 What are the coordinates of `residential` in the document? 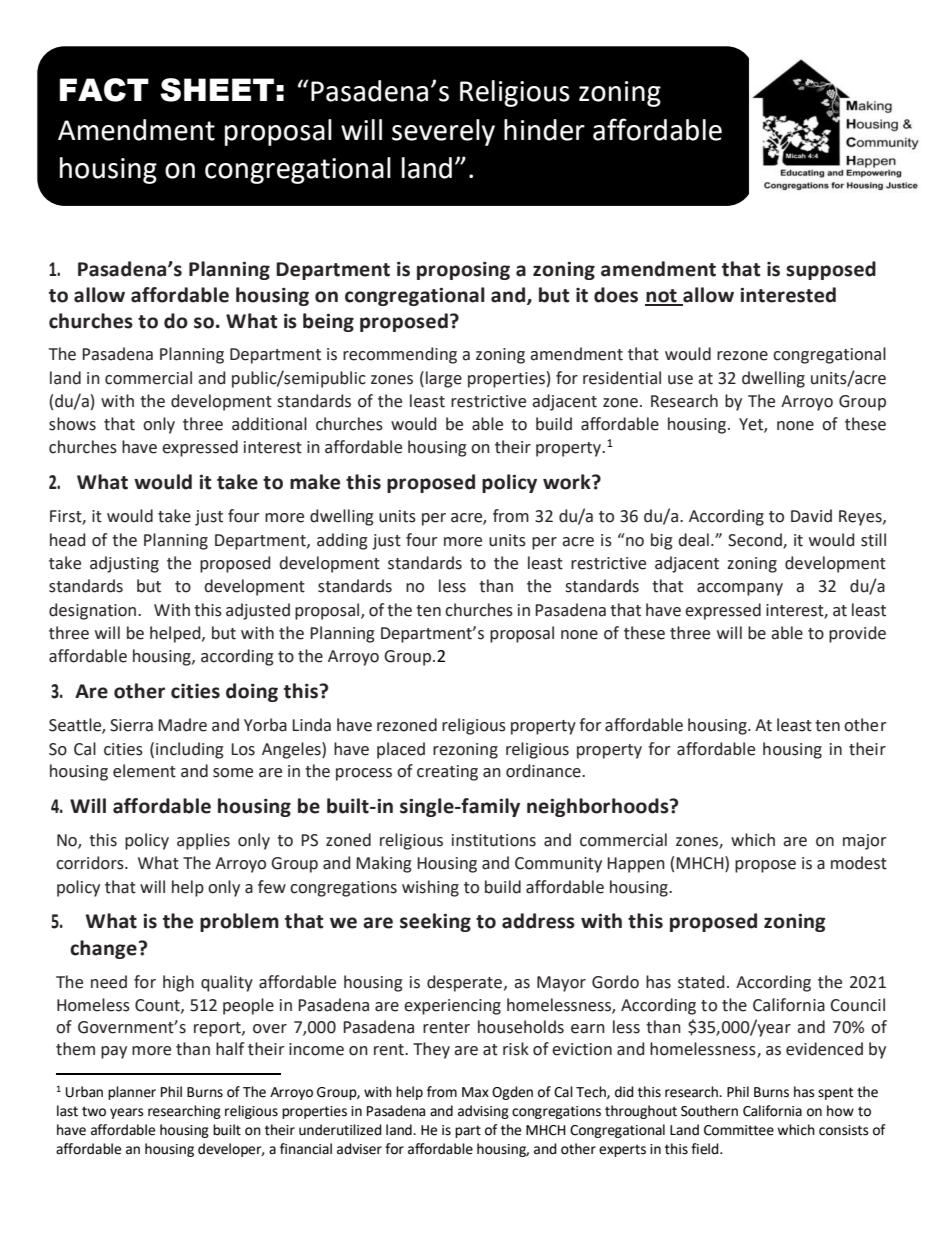 It's located at (622, 378).
